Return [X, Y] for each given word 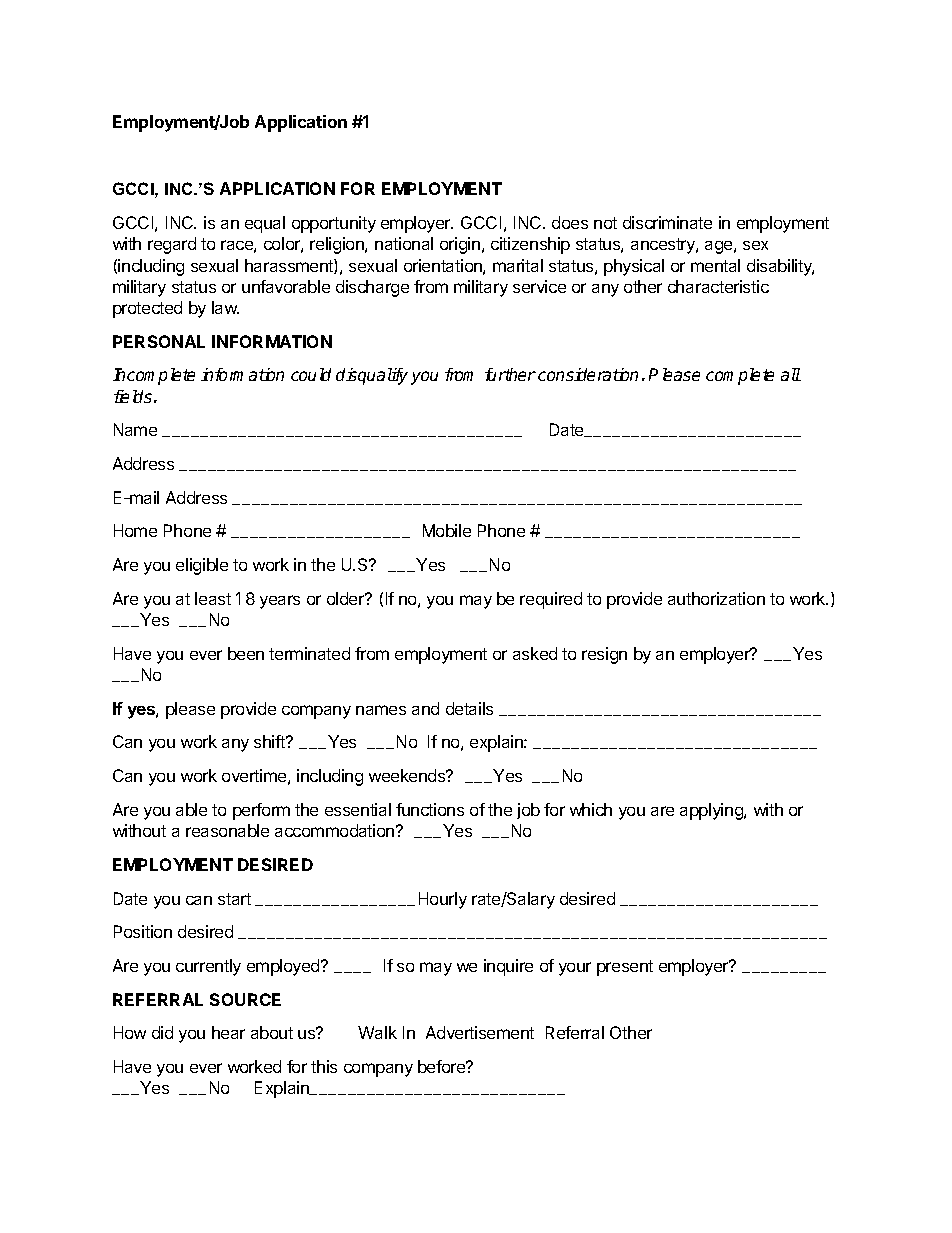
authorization [716, 598]
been [246, 653]
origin [461, 245]
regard [172, 245]
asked [535, 653]
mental [715, 265]
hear [228, 1032]
